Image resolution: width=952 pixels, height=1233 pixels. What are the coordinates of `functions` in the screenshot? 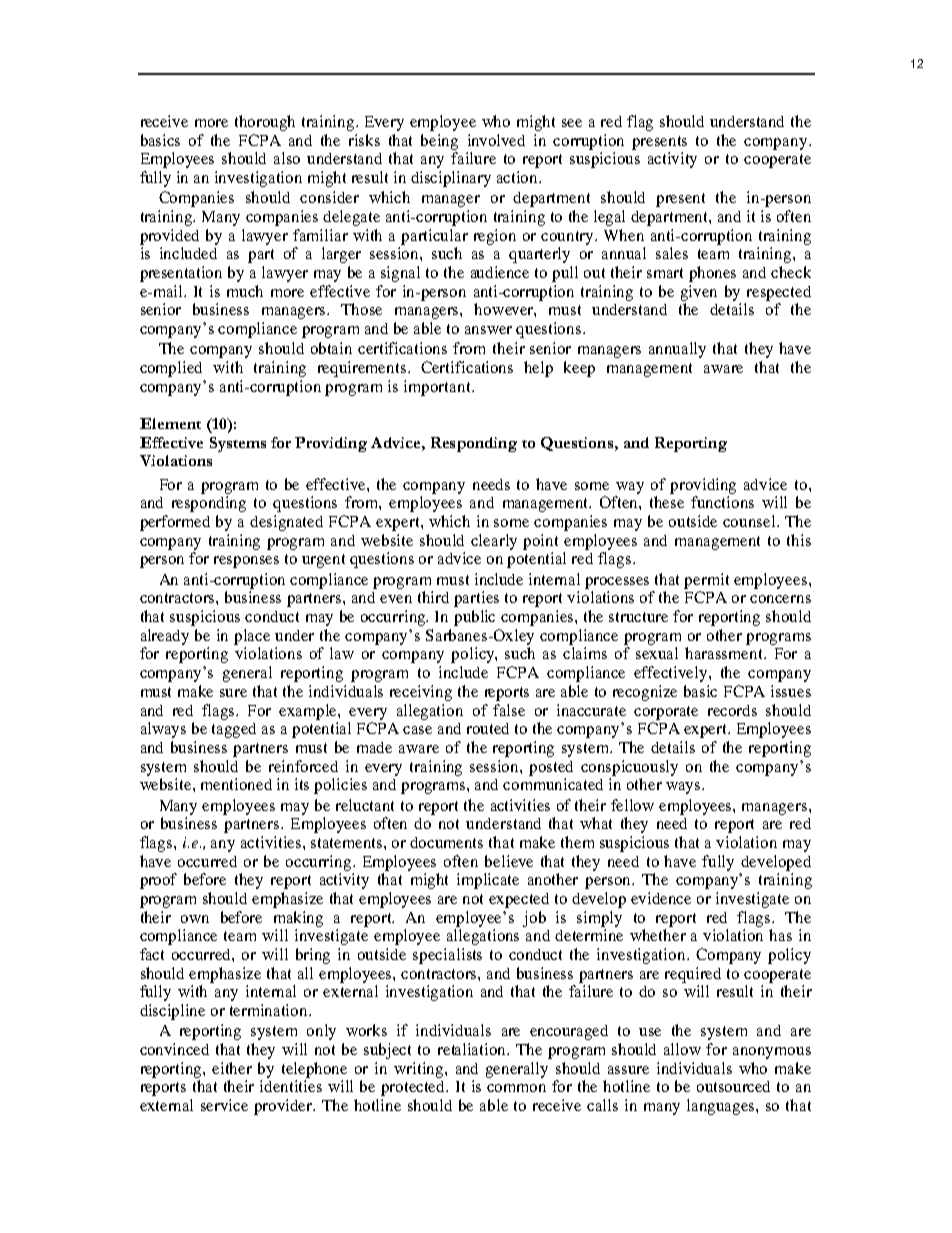 It's located at (722, 502).
